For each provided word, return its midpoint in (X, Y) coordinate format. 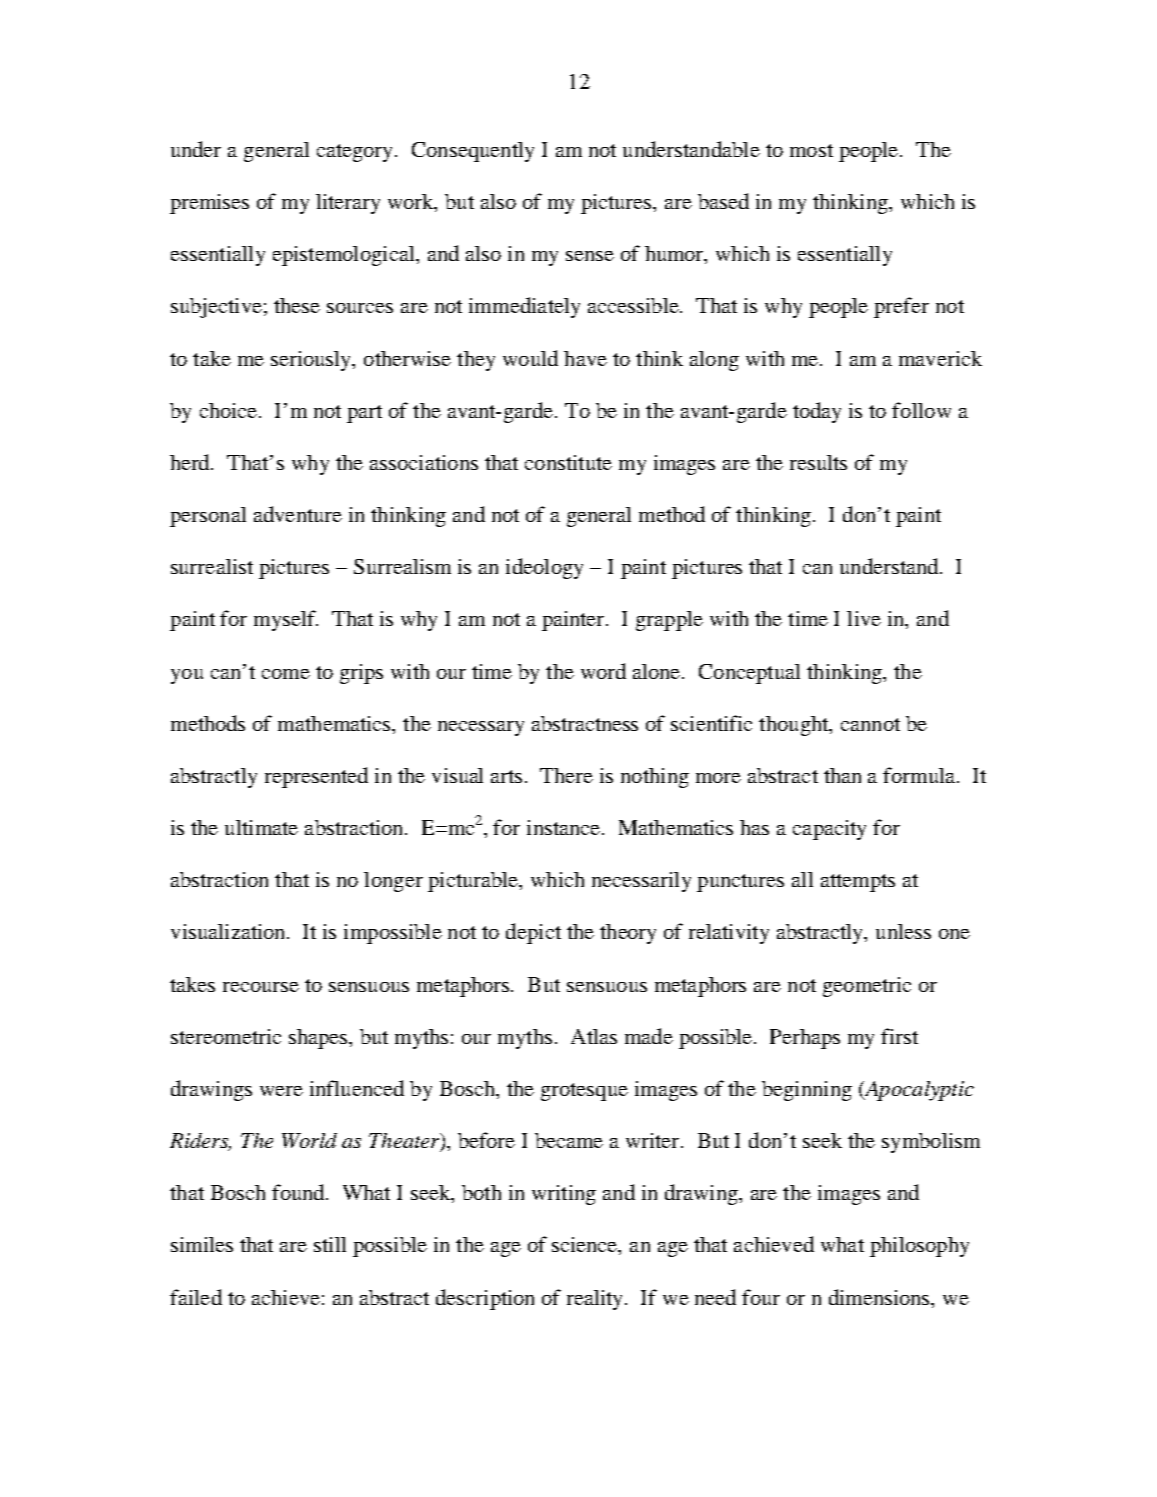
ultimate (261, 827)
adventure (298, 514)
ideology (544, 568)
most (811, 150)
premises (209, 204)
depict (533, 933)
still (330, 1244)
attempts (858, 883)
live (864, 618)
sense (590, 256)
